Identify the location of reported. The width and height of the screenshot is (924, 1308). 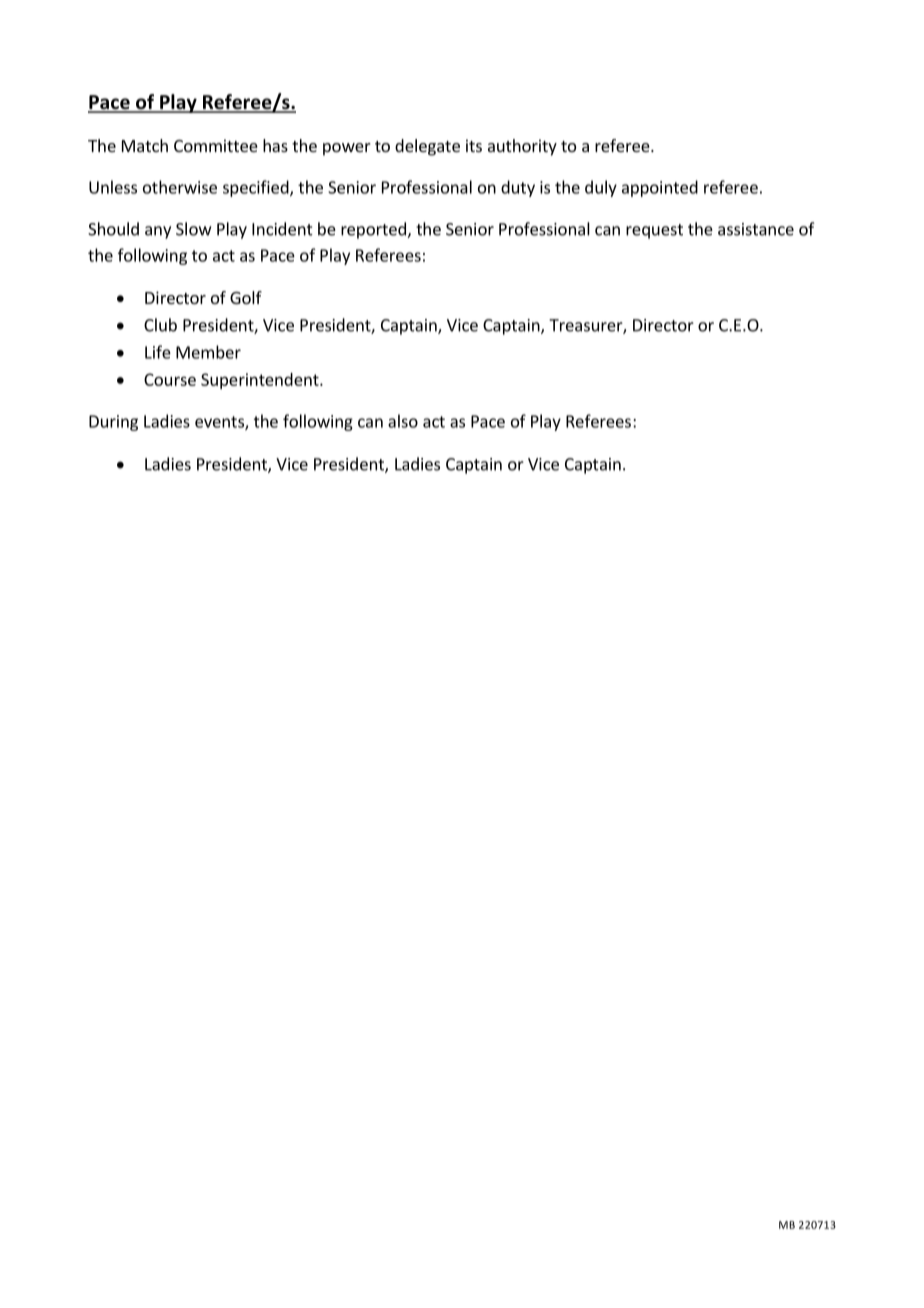
(374, 230).
